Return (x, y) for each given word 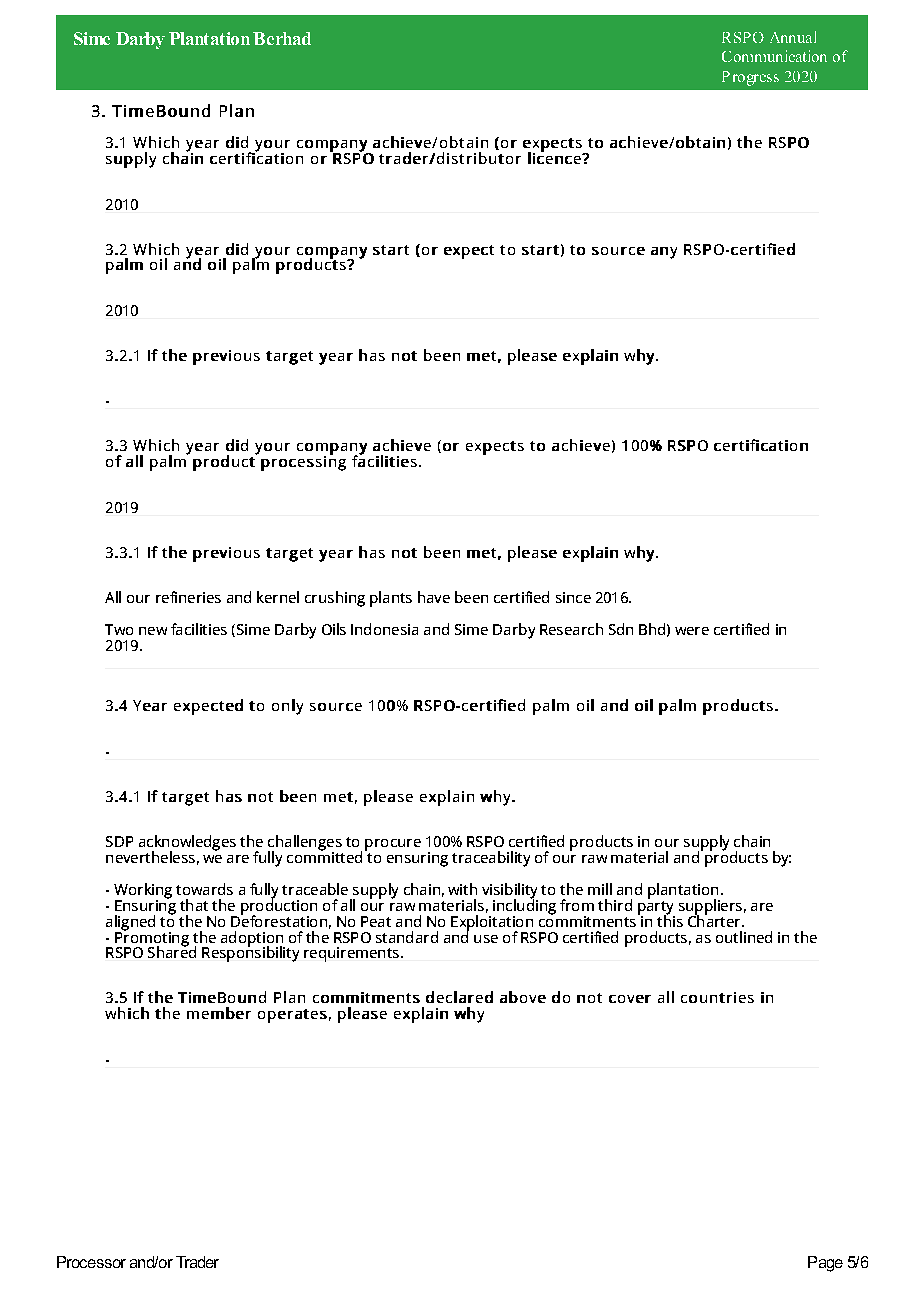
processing (303, 462)
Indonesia (384, 629)
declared (459, 997)
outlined (744, 937)
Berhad (282, 38)
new (153, 631)
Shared (172, 951)
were (692, 631)
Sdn (621, 629)
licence (555, 157)
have (434, 597)
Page (825, 1264)
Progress (750, 78)
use (486, 939)
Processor (91, 1262)
